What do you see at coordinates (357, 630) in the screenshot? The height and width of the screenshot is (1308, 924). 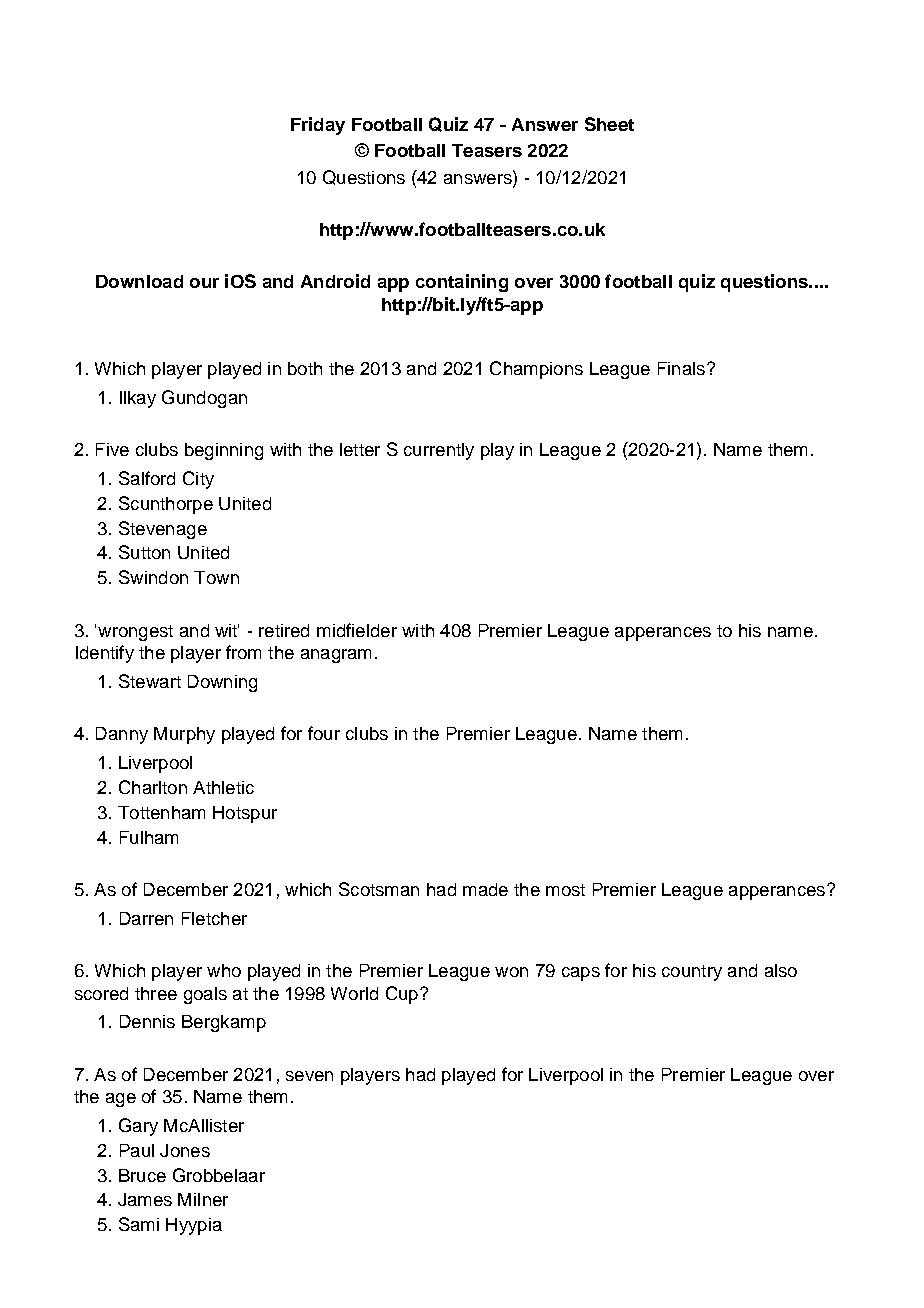 I see `midfielder` at bounding box center [357, 630].
